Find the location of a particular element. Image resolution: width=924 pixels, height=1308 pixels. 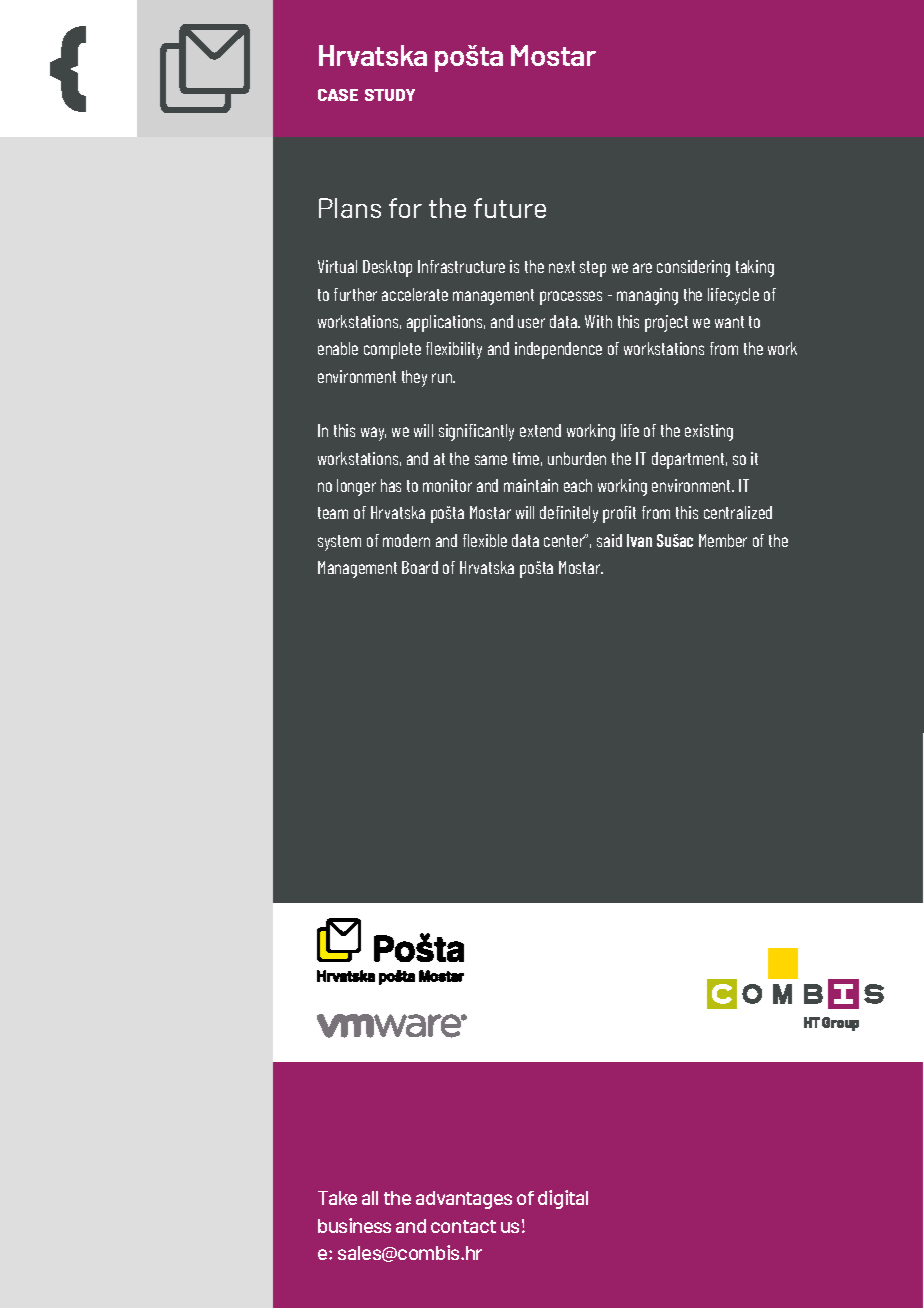

study is located at coordinates (390, 95).
